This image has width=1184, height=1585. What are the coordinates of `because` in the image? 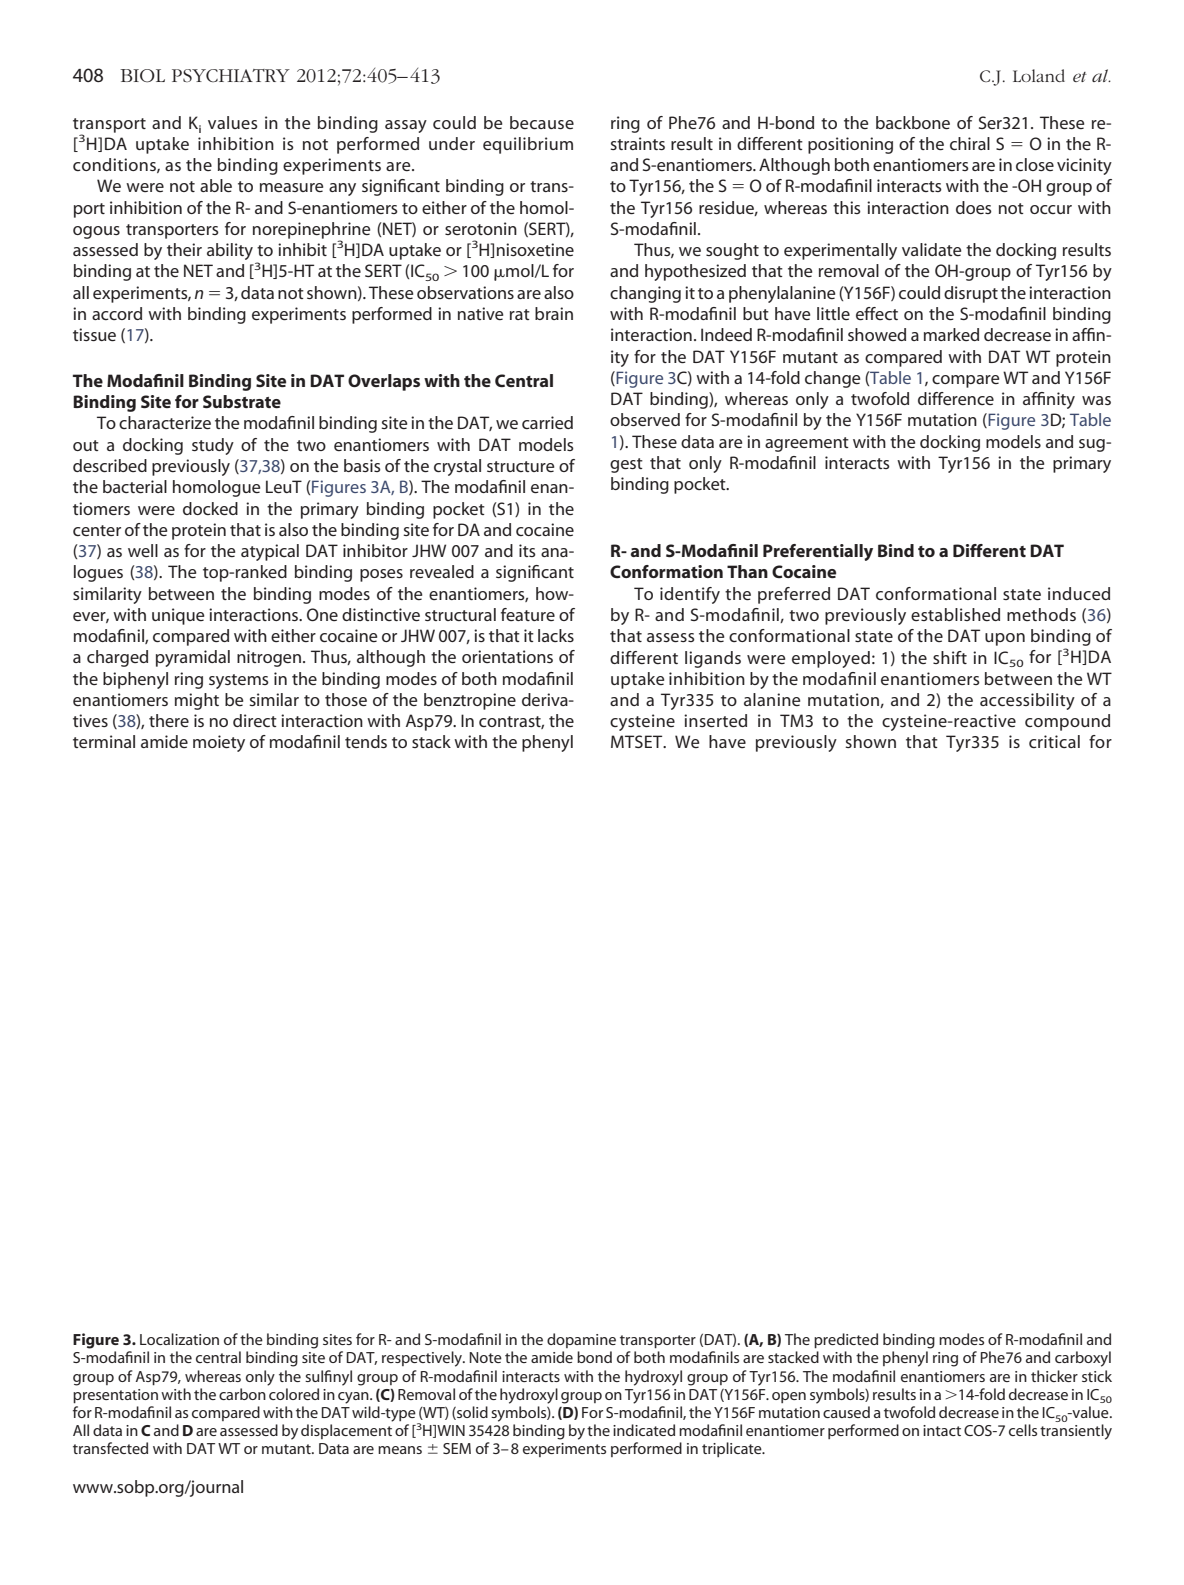 It's located at (542, 122).
